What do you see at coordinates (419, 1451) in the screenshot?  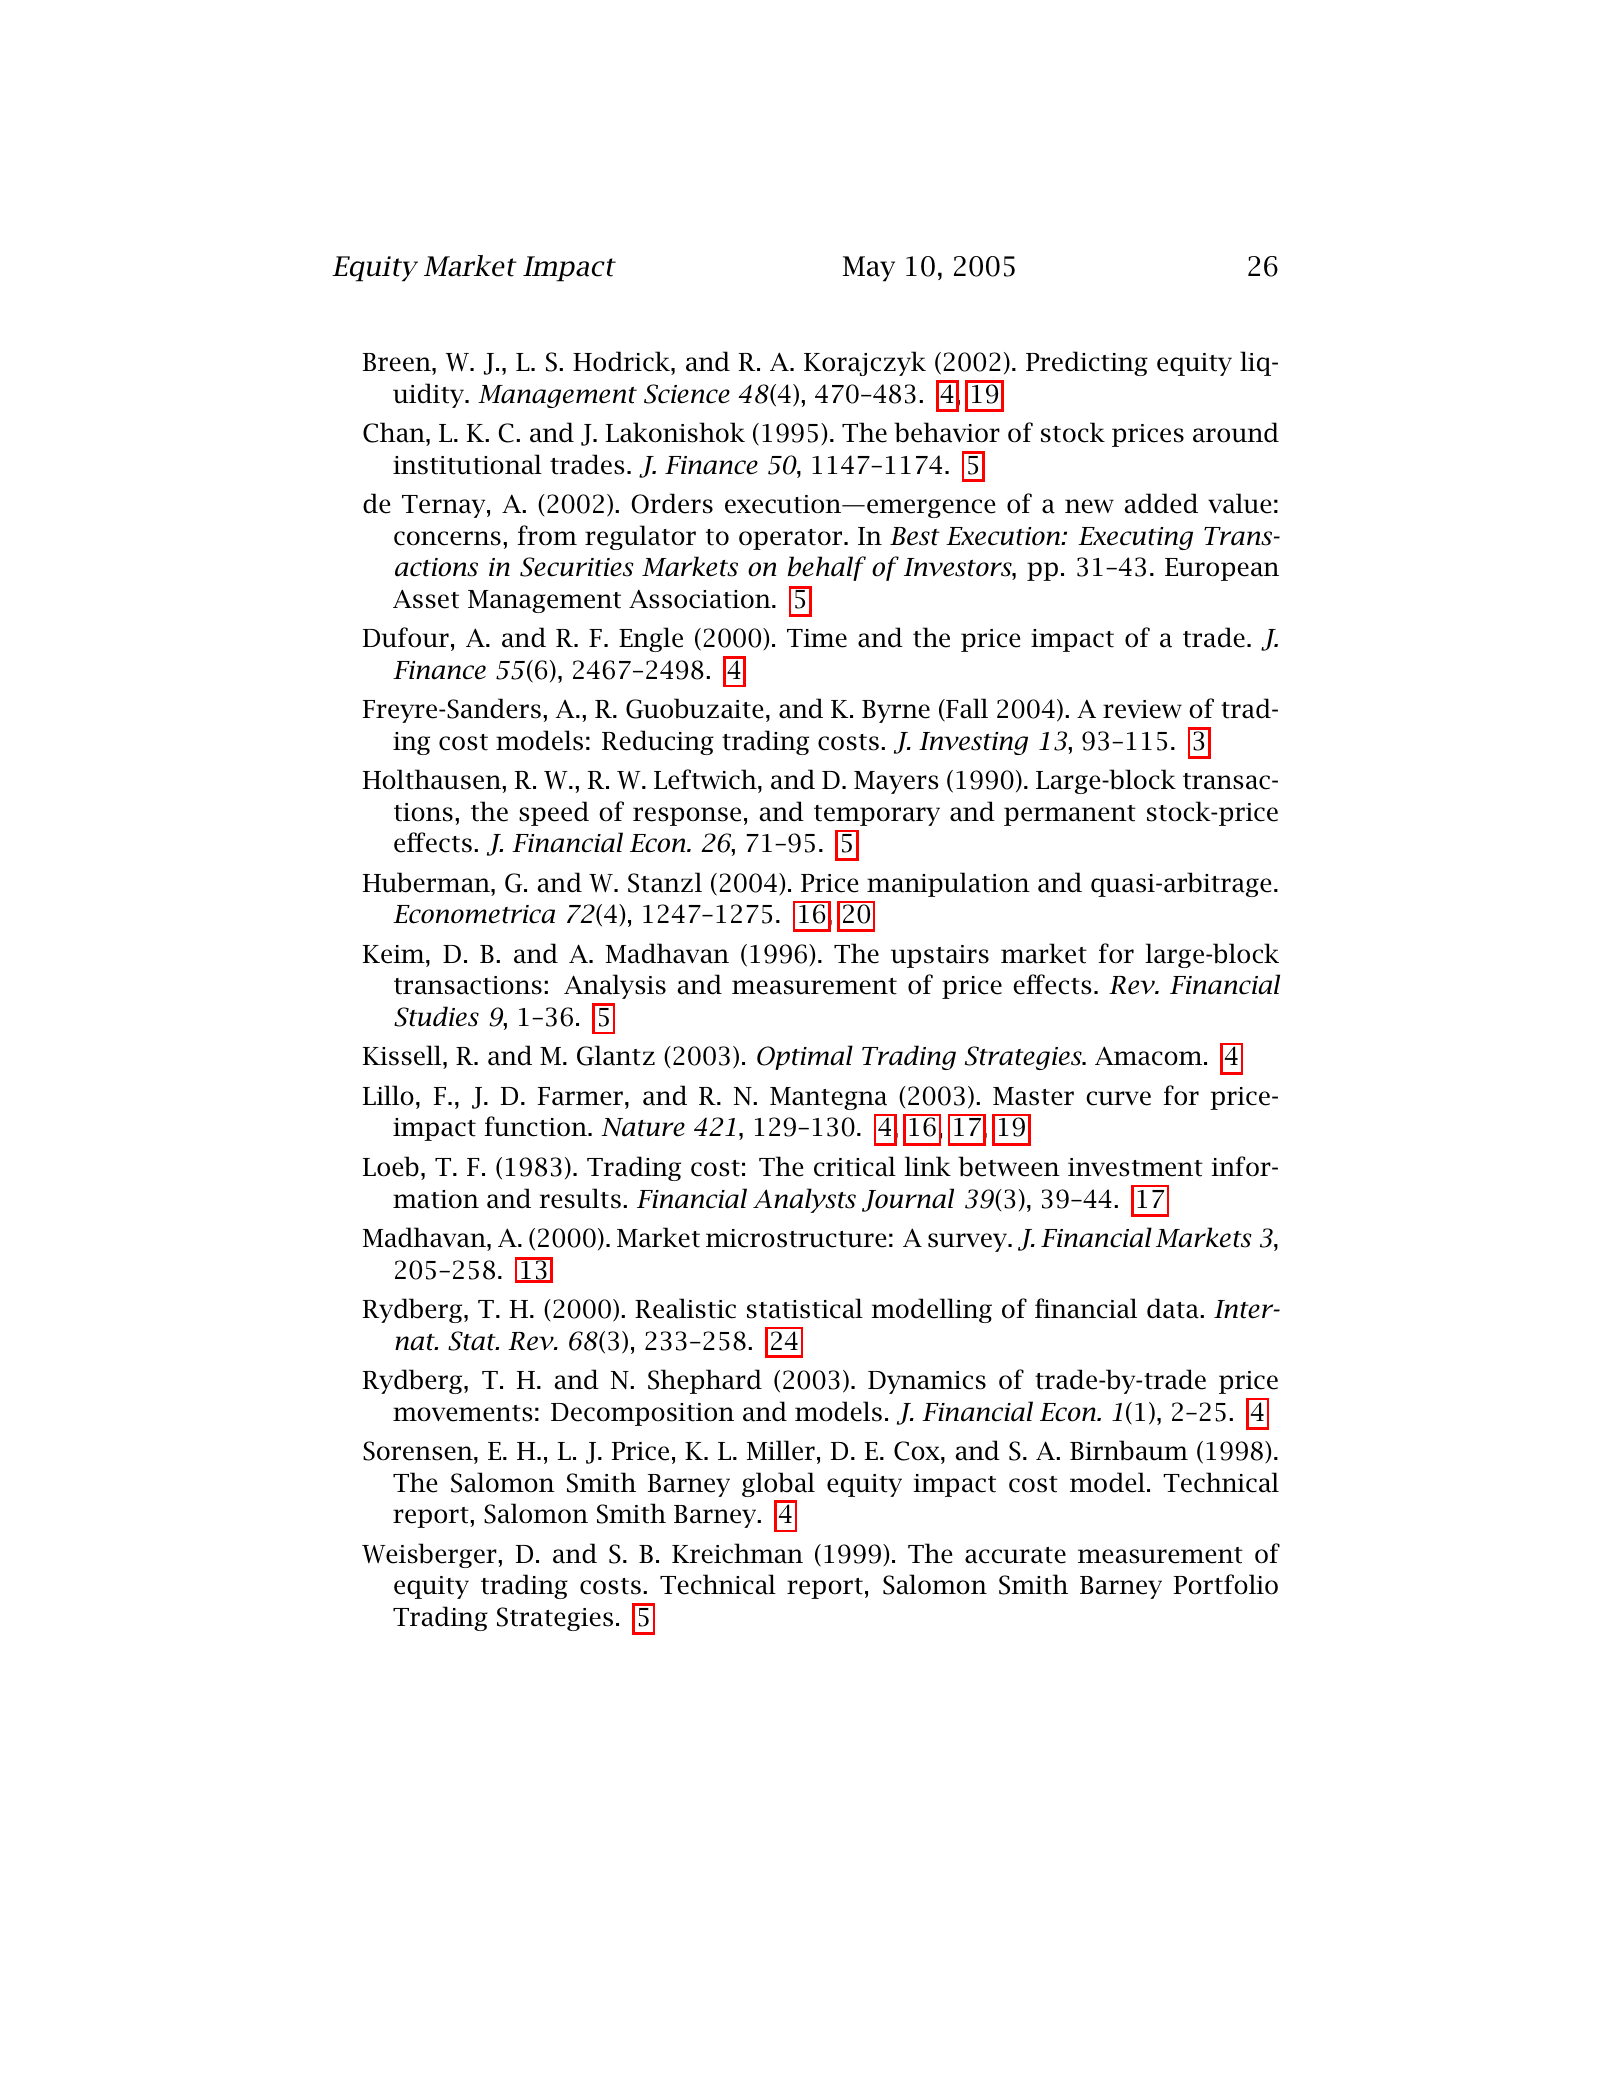 I see `Sorensen` at bounding box center [419, 1451].
